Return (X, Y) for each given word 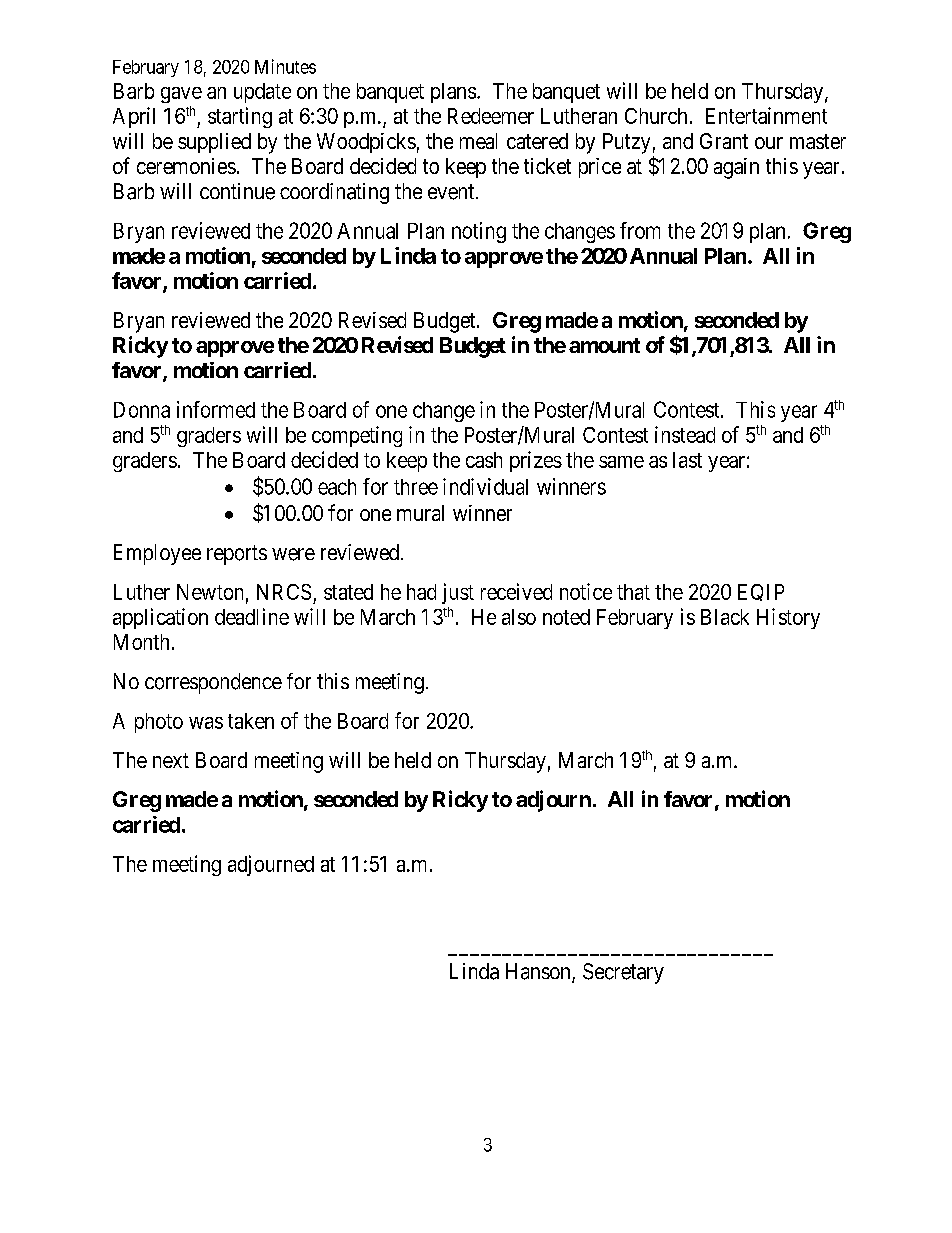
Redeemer (491, 116)
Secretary (623, 973)
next (171, 760)
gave (181, 95)
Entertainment (766, 115)
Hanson (539, 972)
